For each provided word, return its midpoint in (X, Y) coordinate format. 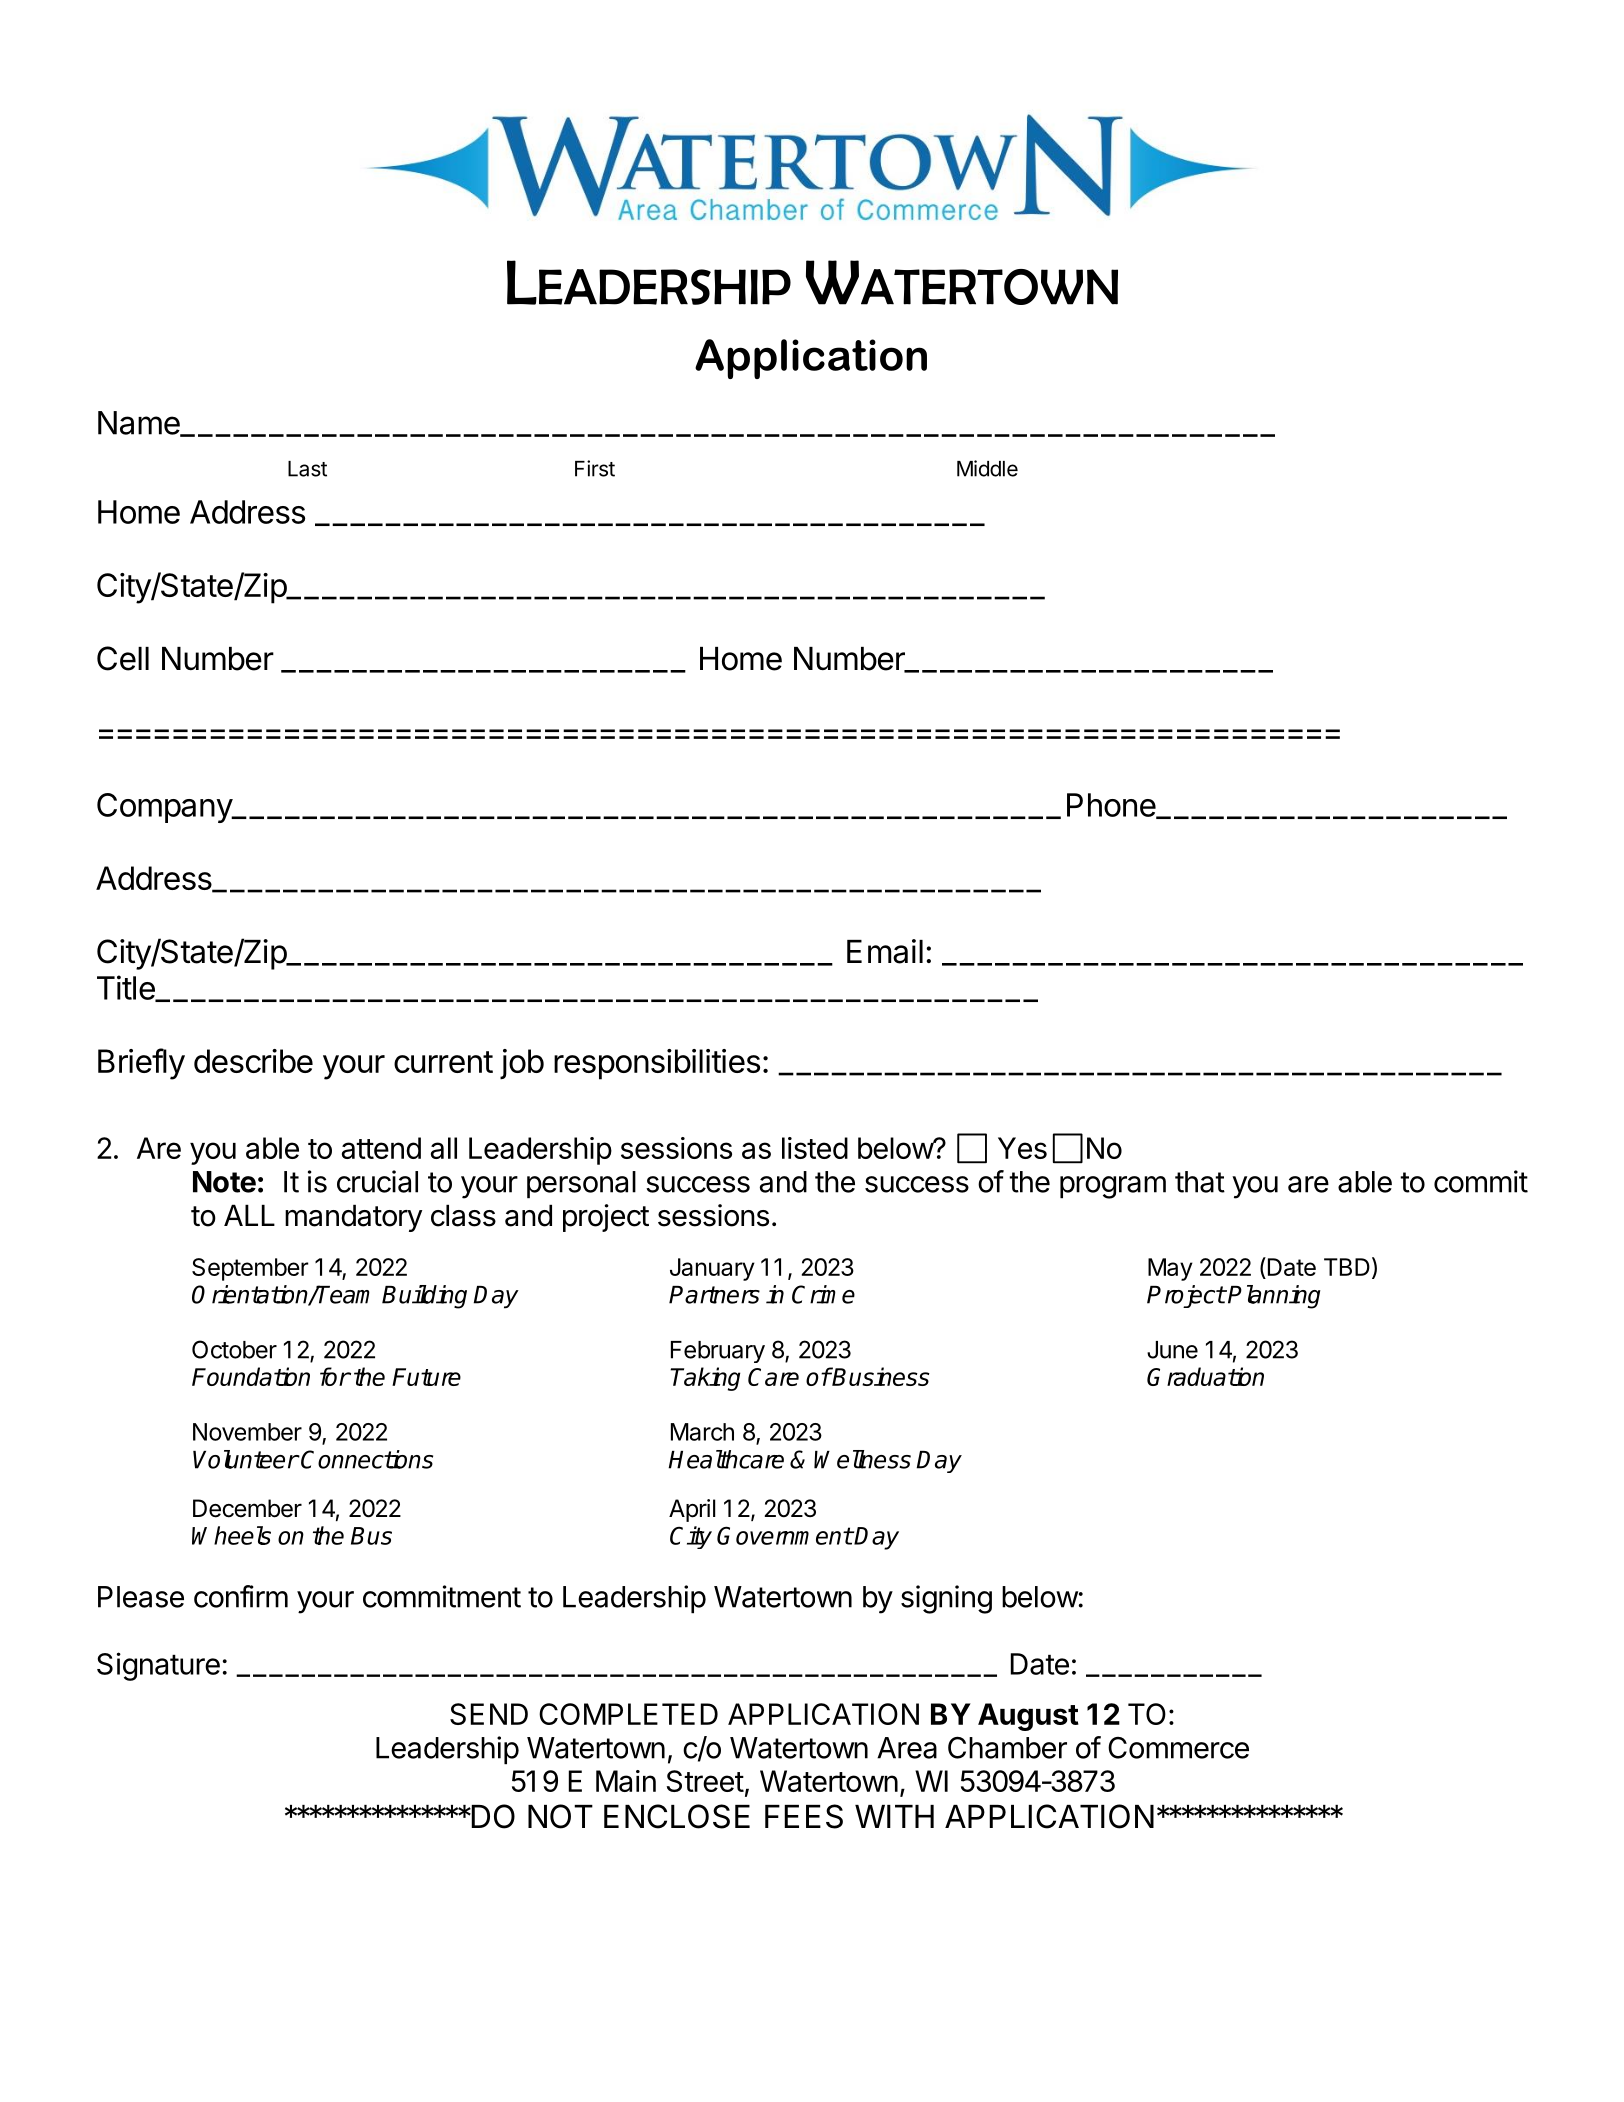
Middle (987, 468)
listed (815, 1148)
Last (307, 469)
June (1172, 1350)
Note (224, 1182)
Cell (123, 658)
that (1200, 1182)
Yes (1022, 1148)
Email (885, 951)
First (595, 468)
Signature (158, 1666)
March (702, 1432)
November (247, 1432)
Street (705, 1781)
